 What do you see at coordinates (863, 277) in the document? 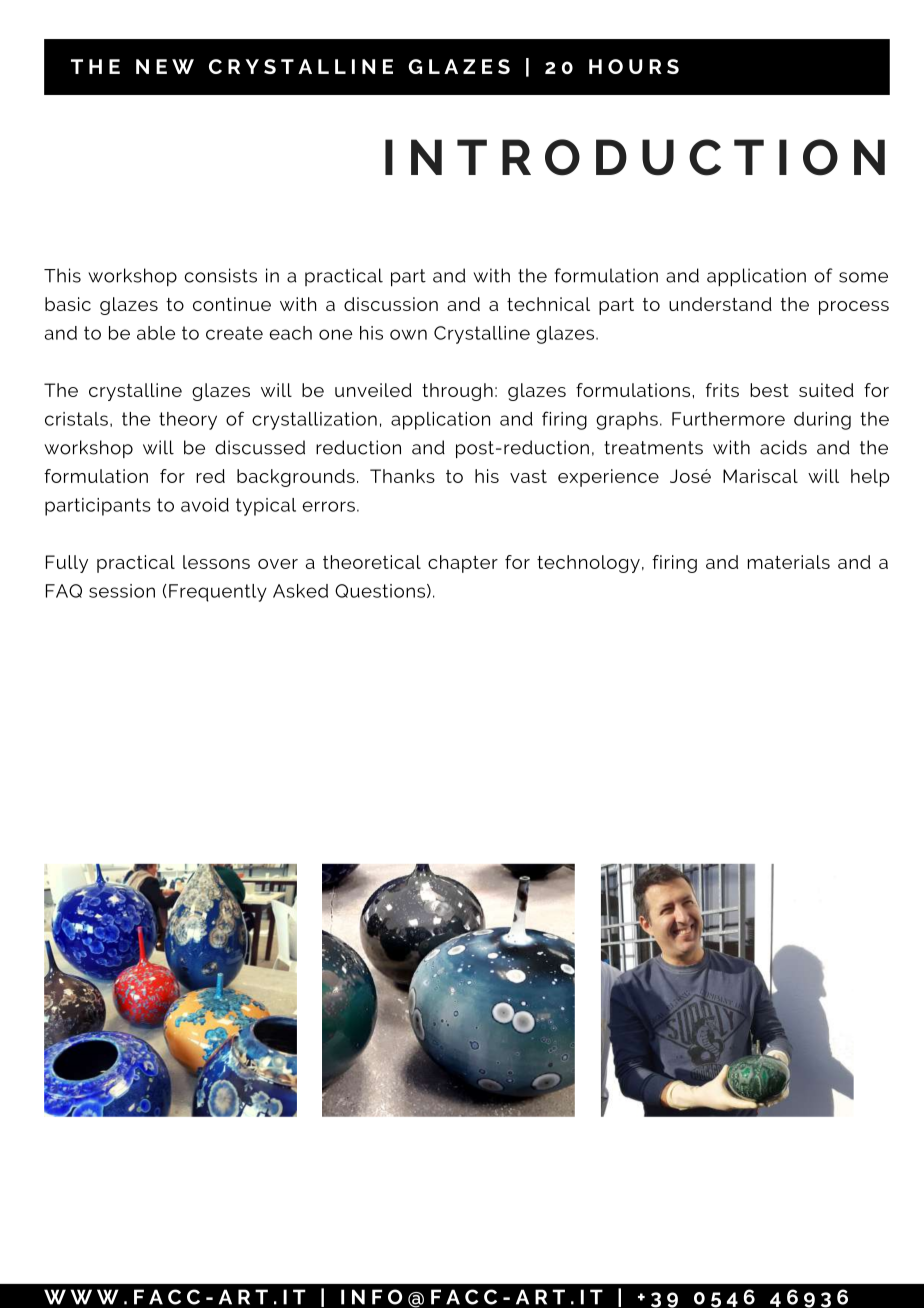
I see `some` at bounding box center [863, 277].
